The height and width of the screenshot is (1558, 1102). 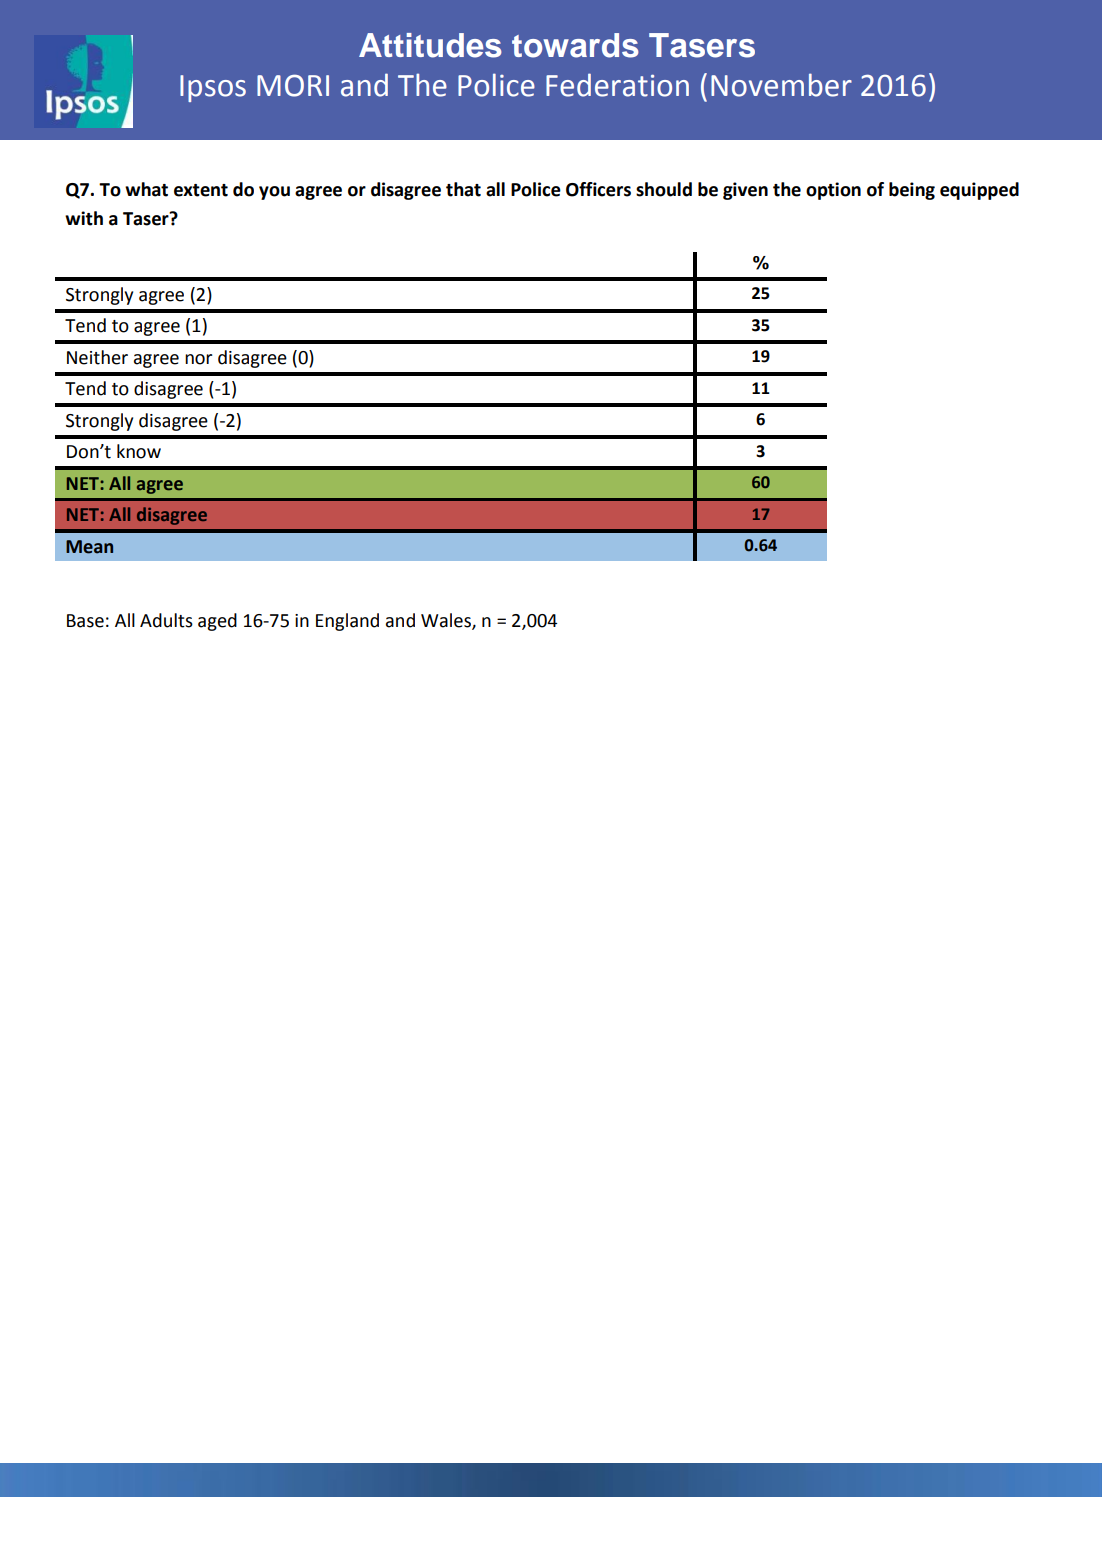 I want to click on Officers, so click(x=598, y=189).
